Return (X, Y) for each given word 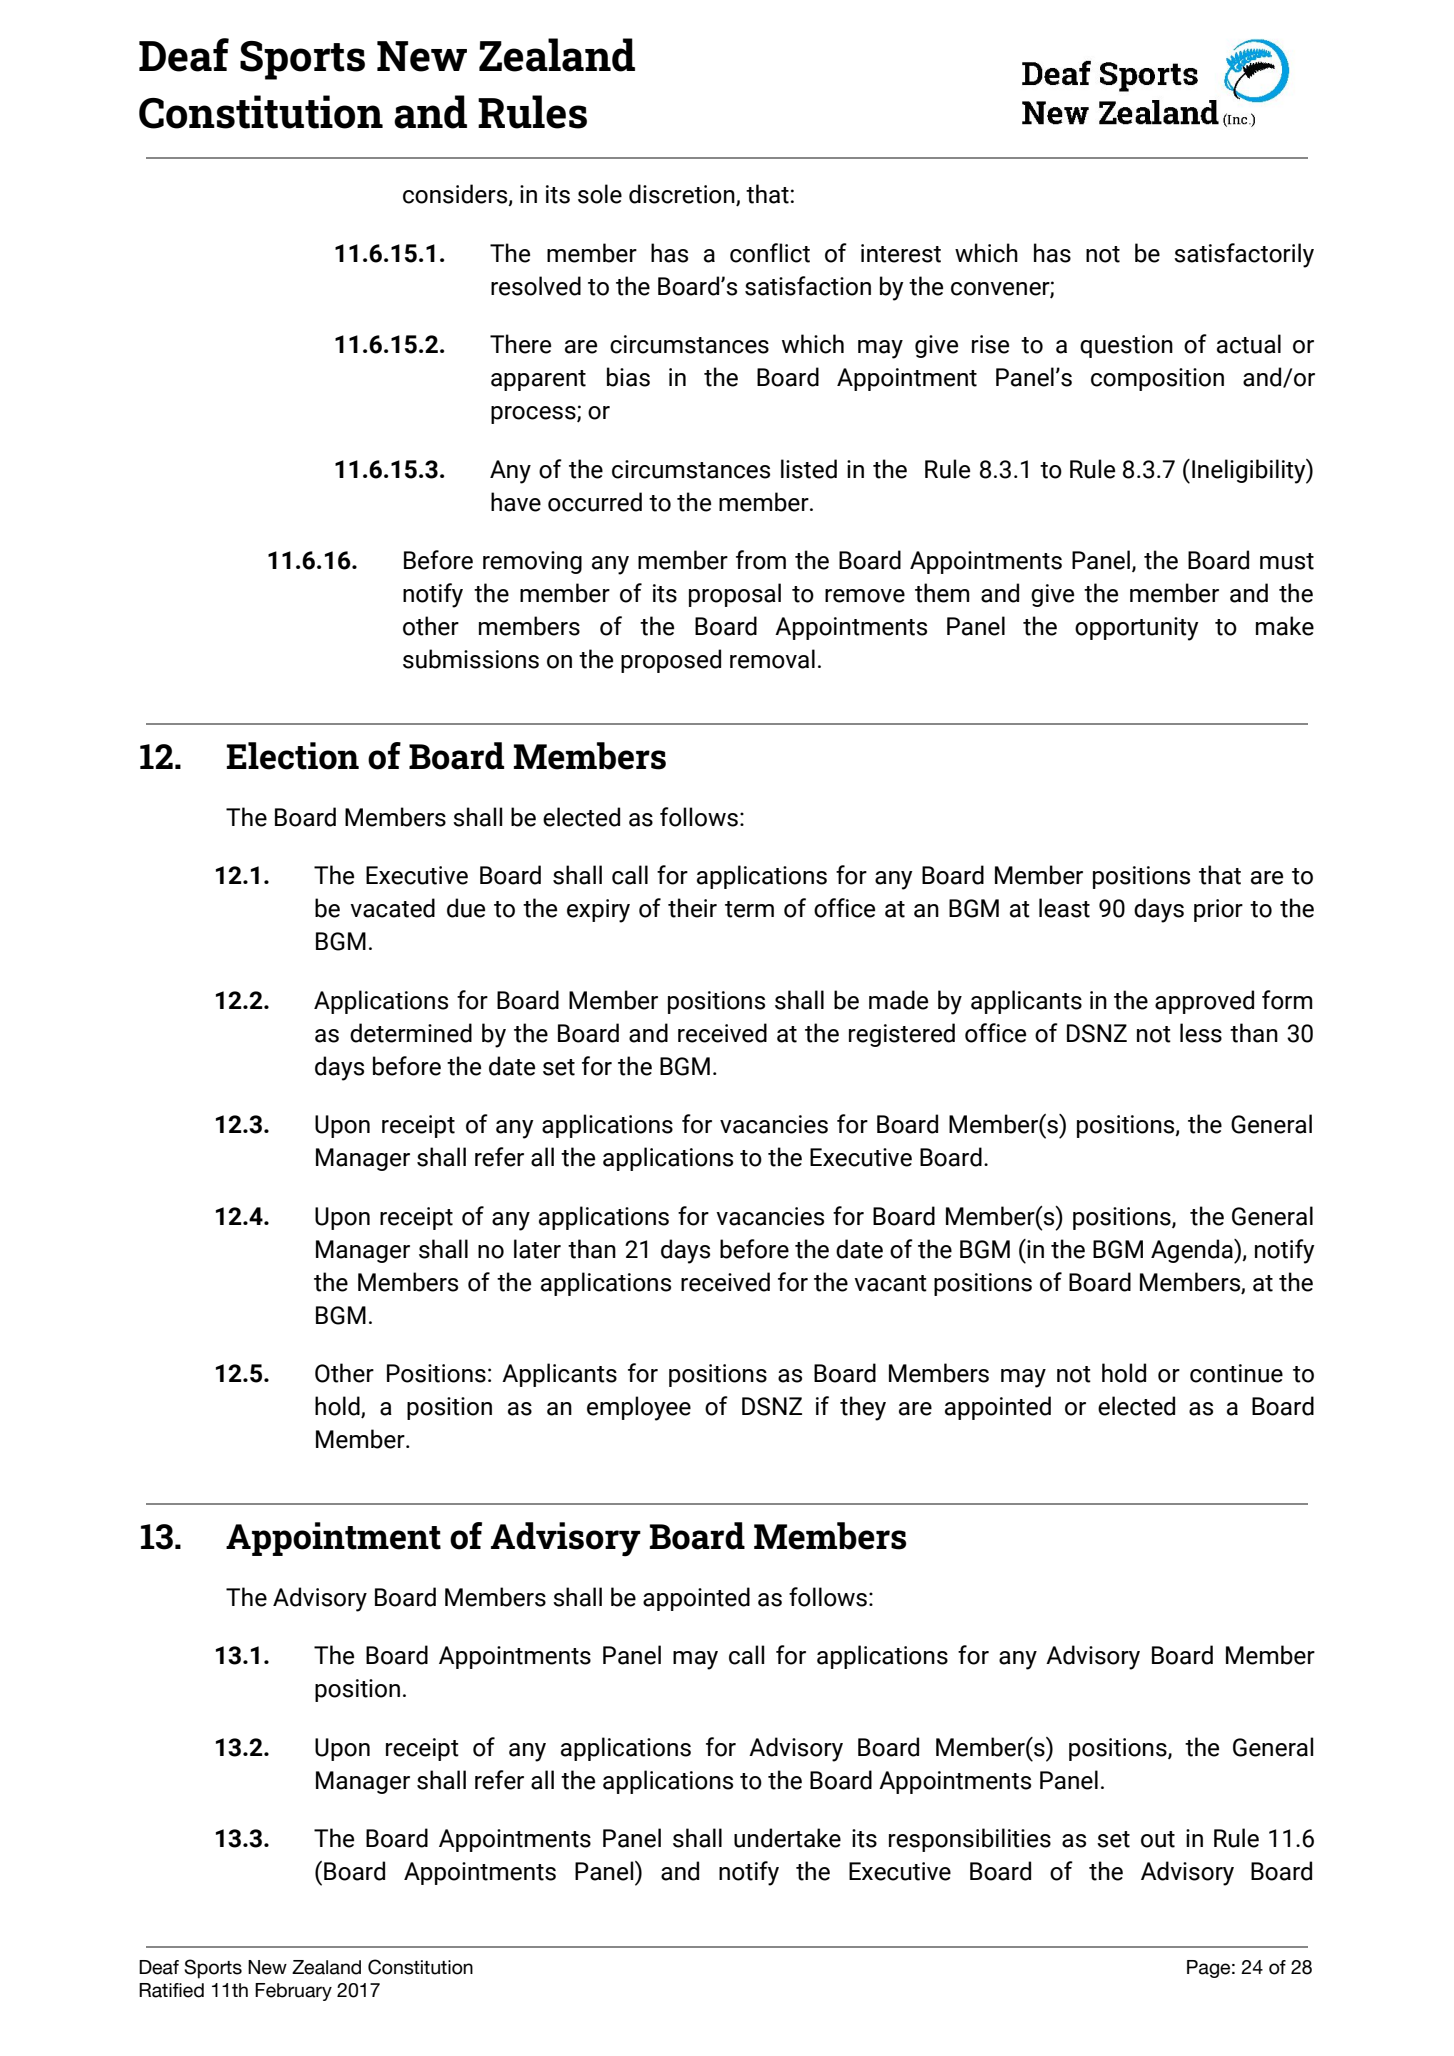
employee (639, 1408)
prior (1218, 910)
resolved (536, 286)
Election (293, 756)
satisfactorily (1244, 255)
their (692, 908)
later (537, 1249)
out (1158, 1839)
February (293, 1992)
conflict (770, 253)
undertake (787, 1838)
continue (1236, 1373)
